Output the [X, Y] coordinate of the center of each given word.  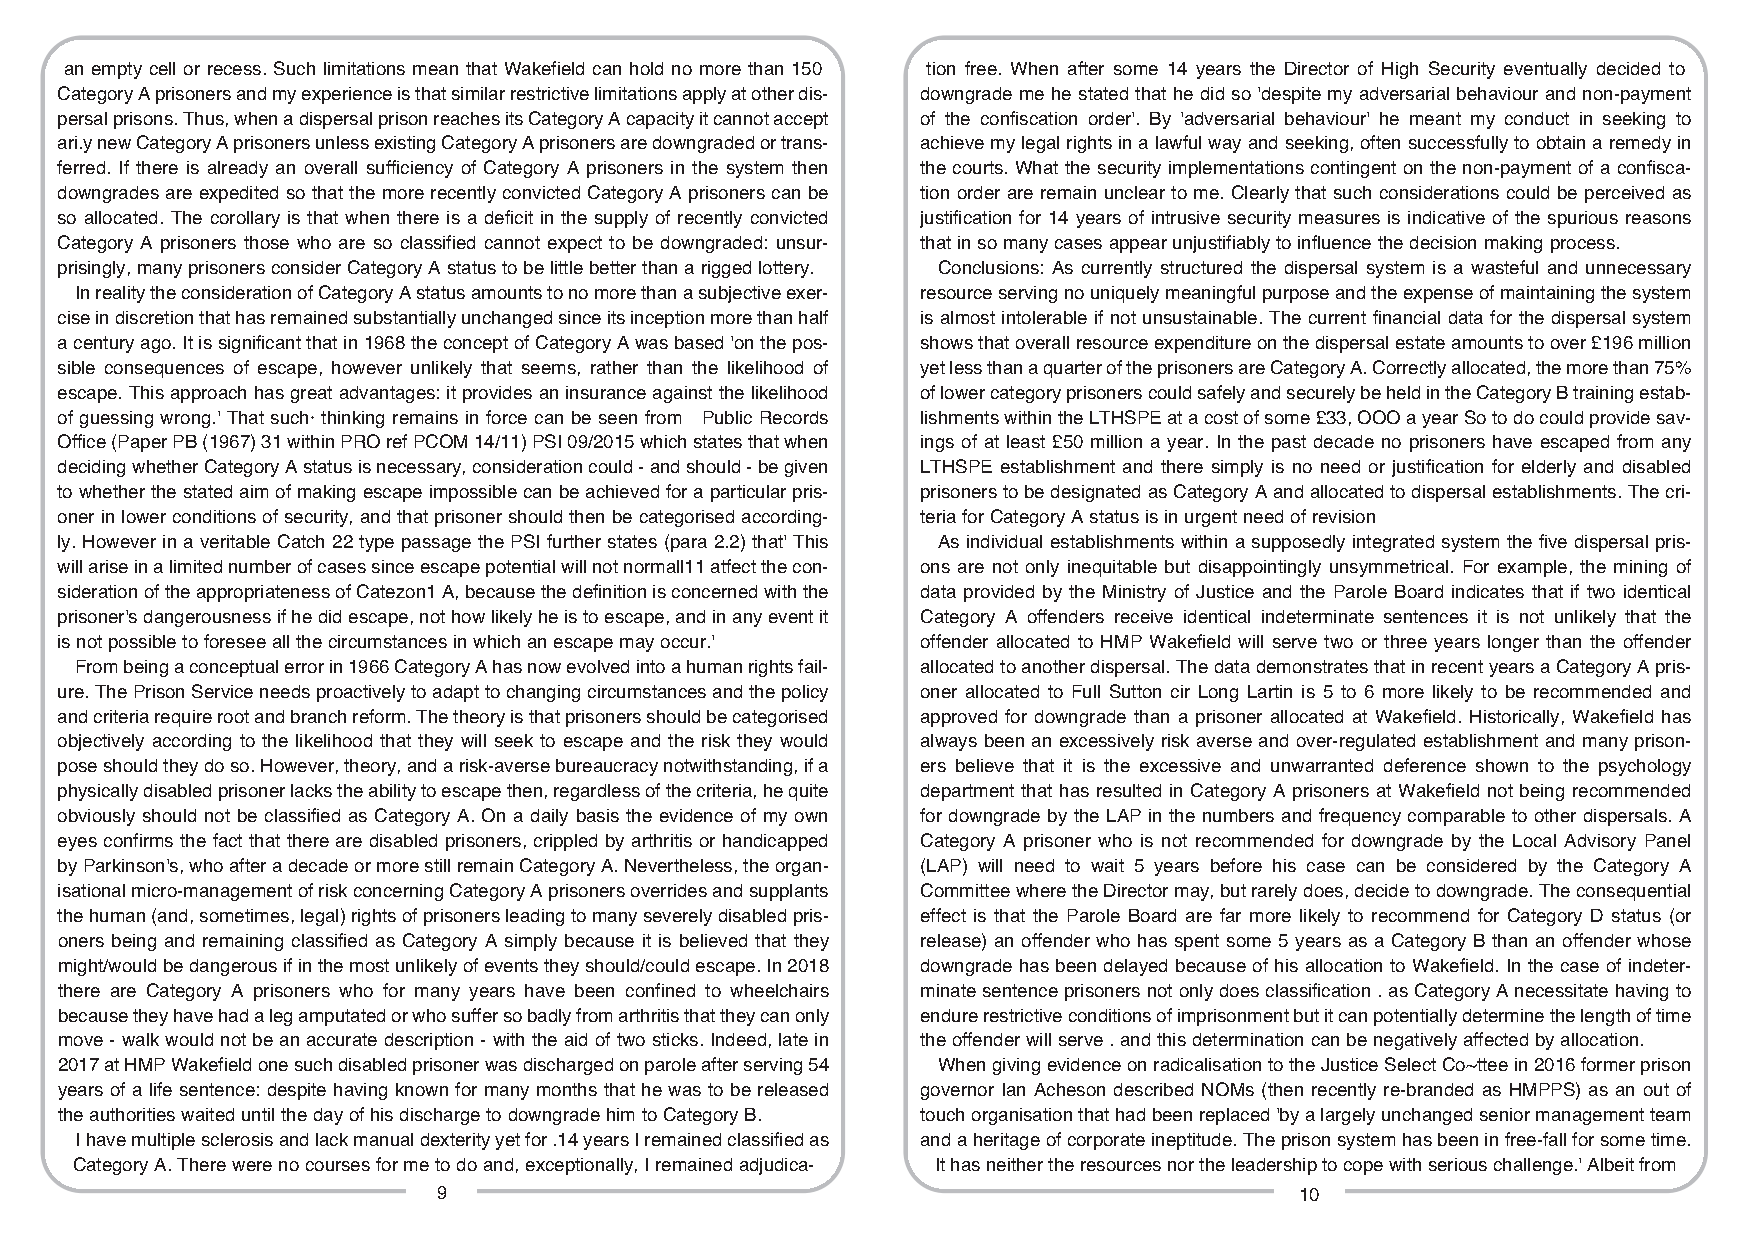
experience [347, 95]
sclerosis [237, 1139]
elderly [1549, 468]
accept [801, 120]
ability [392, 792]
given [806, 468]
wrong [185, 421]
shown [1502, 765]
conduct [1537, 118]
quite [808, 792]
